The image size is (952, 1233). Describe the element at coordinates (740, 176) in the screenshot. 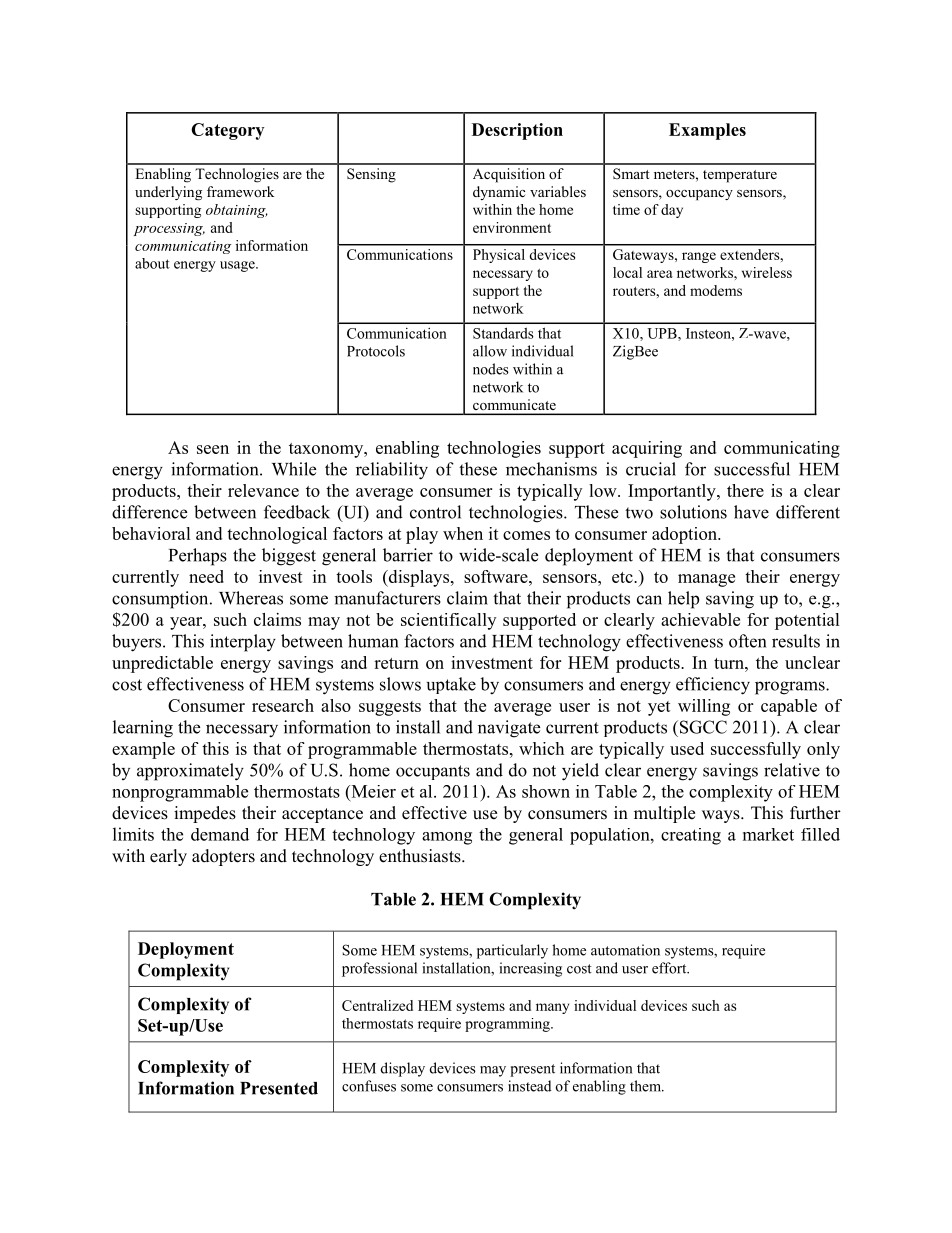

I see `temperature` at that location.
